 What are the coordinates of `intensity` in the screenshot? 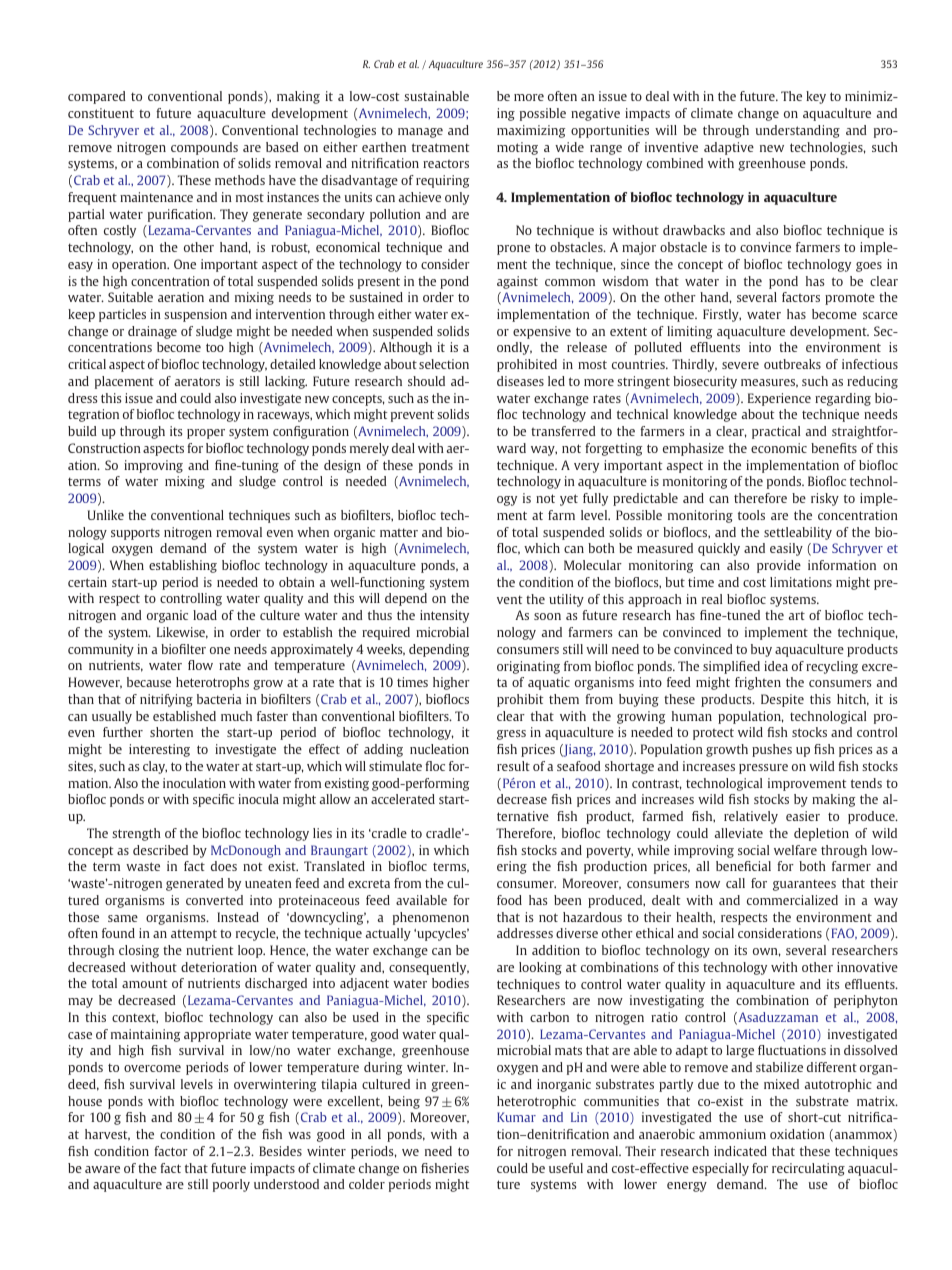 It's located at (444, 616).
